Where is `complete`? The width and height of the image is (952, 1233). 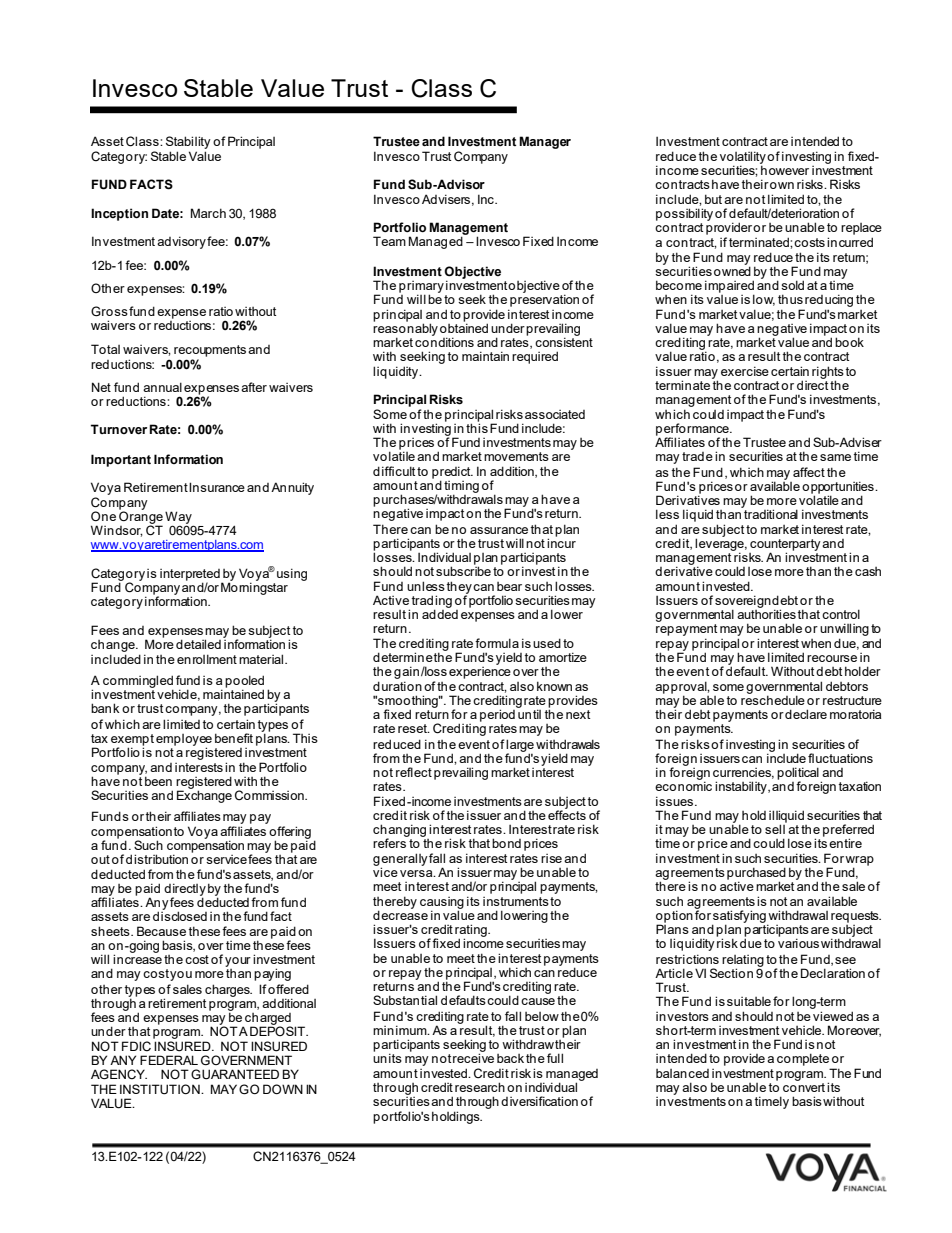 complete is located at coordinates (803, 1059).
